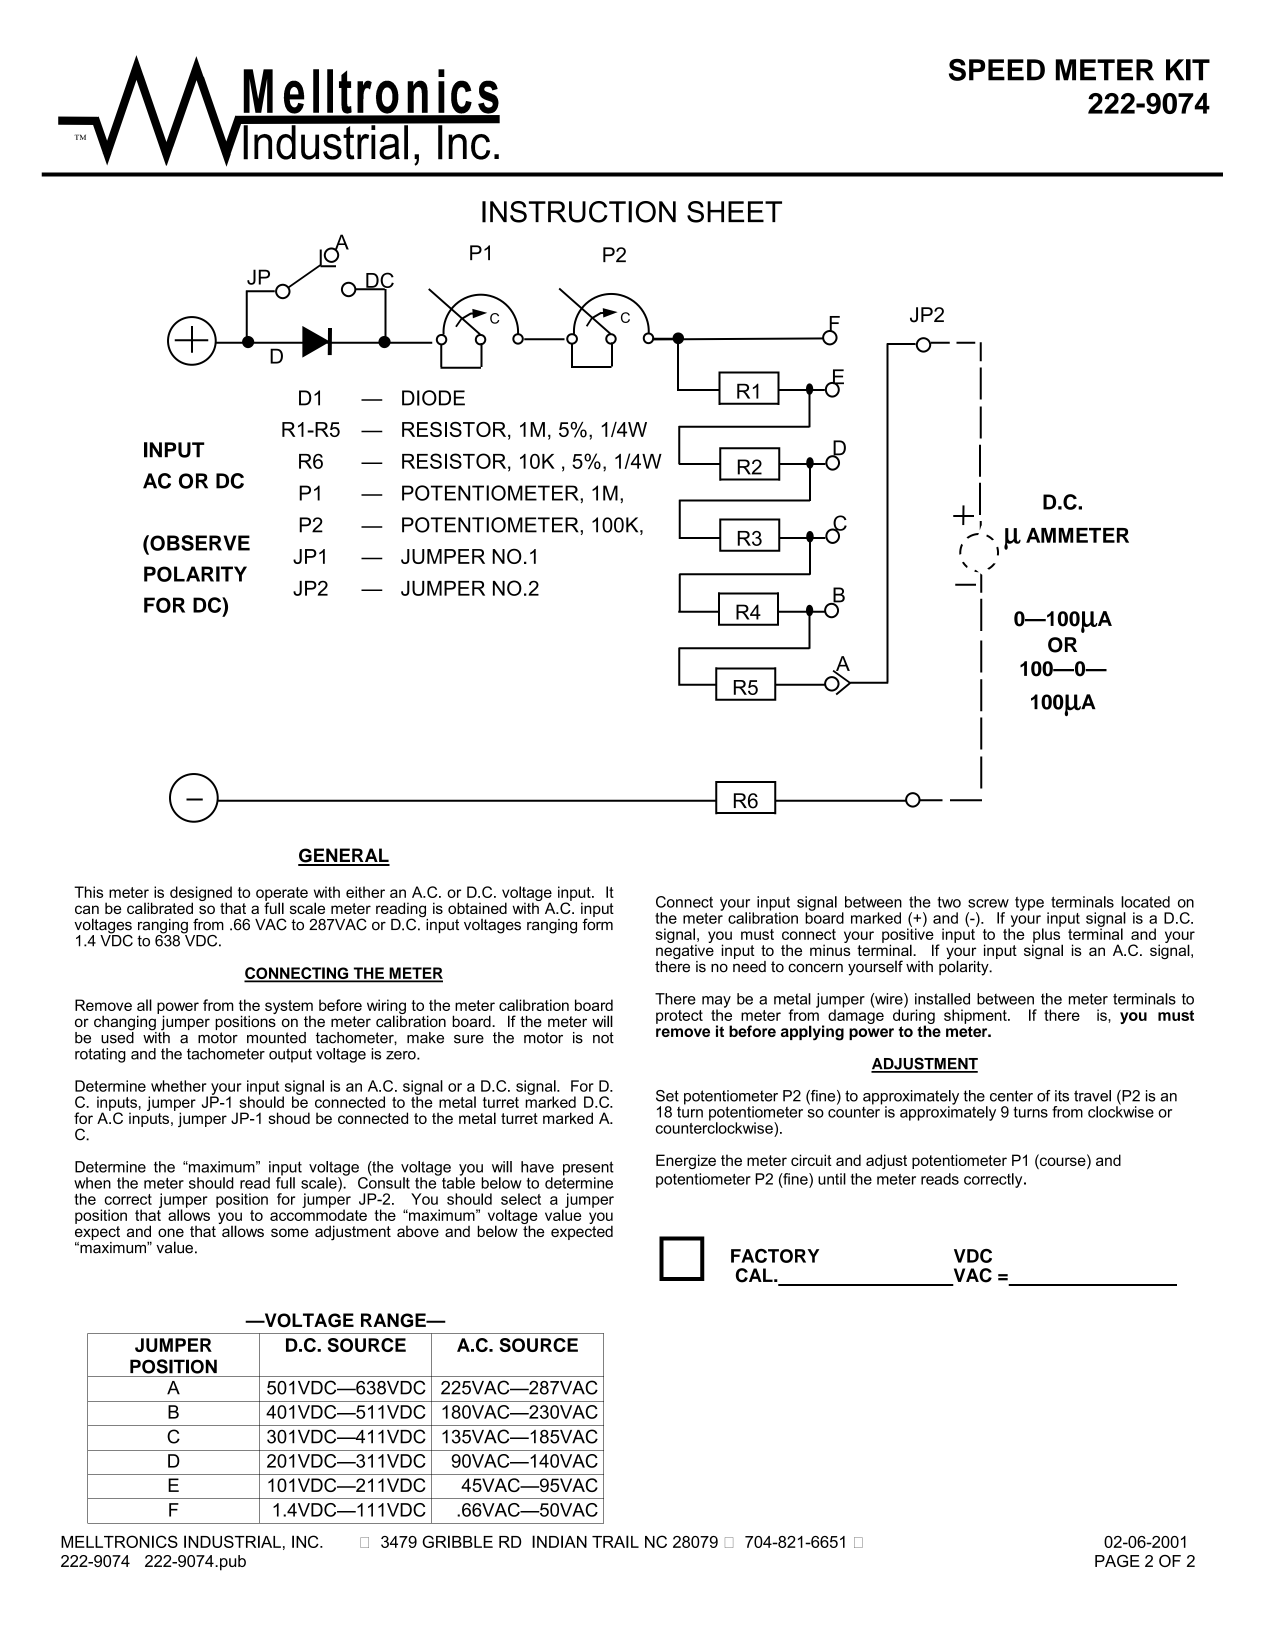 This page has height=1640, width=1267. What do you see at coordinates (615, 1541) in the page?
I see `TRAIL` at bounding box center [615, 1541].
